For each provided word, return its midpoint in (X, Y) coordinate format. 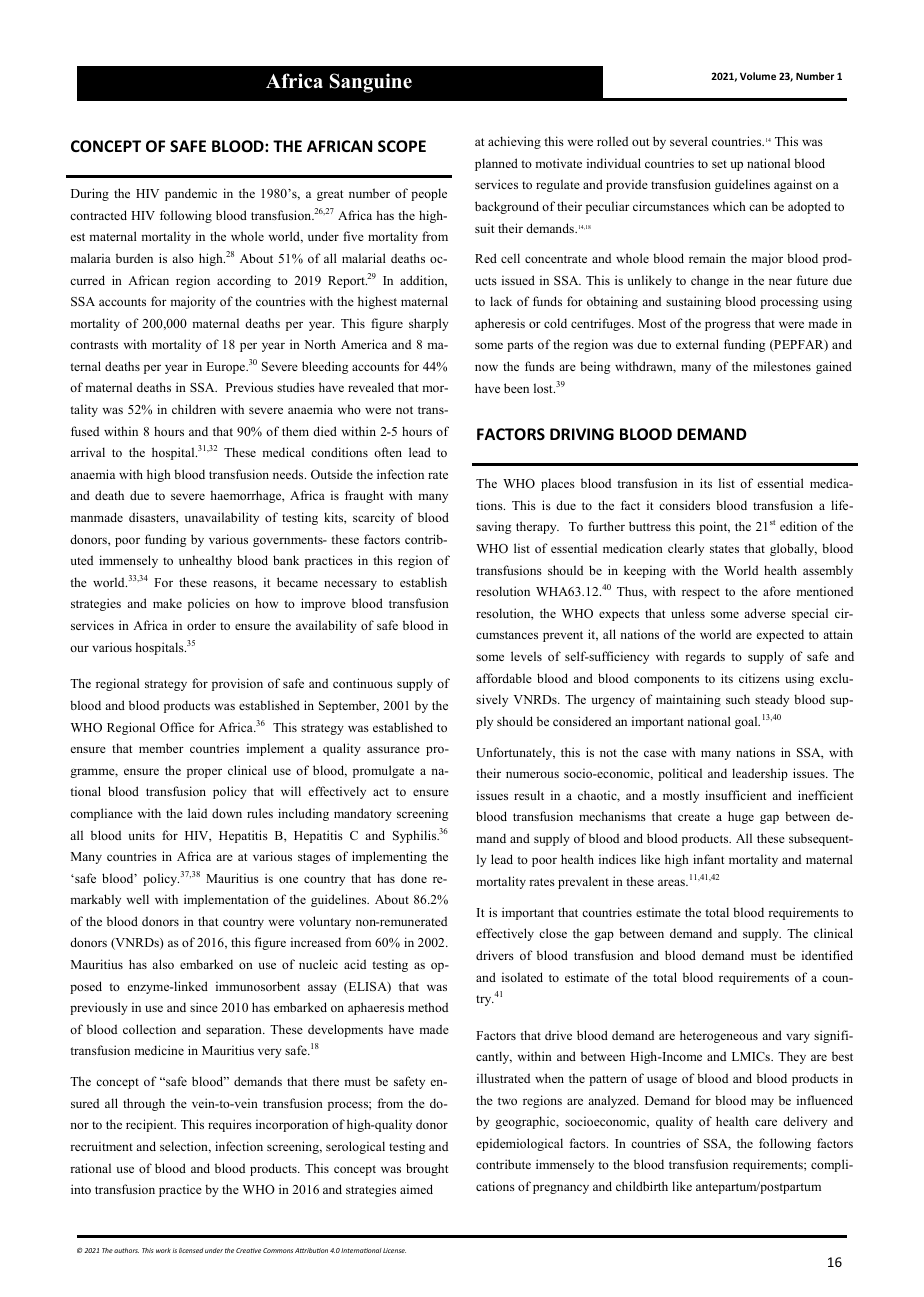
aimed (416, 1189)
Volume (758, 76)
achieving (514, 142)
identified (827, 955)
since (204, 1007)
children (194, 409)
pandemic (191, 194)
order (201, 625)
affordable (504, 678)
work (163, 1250)
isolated (522, 977)
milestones (782, 366)
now (486, 367)
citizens (759, 678)
